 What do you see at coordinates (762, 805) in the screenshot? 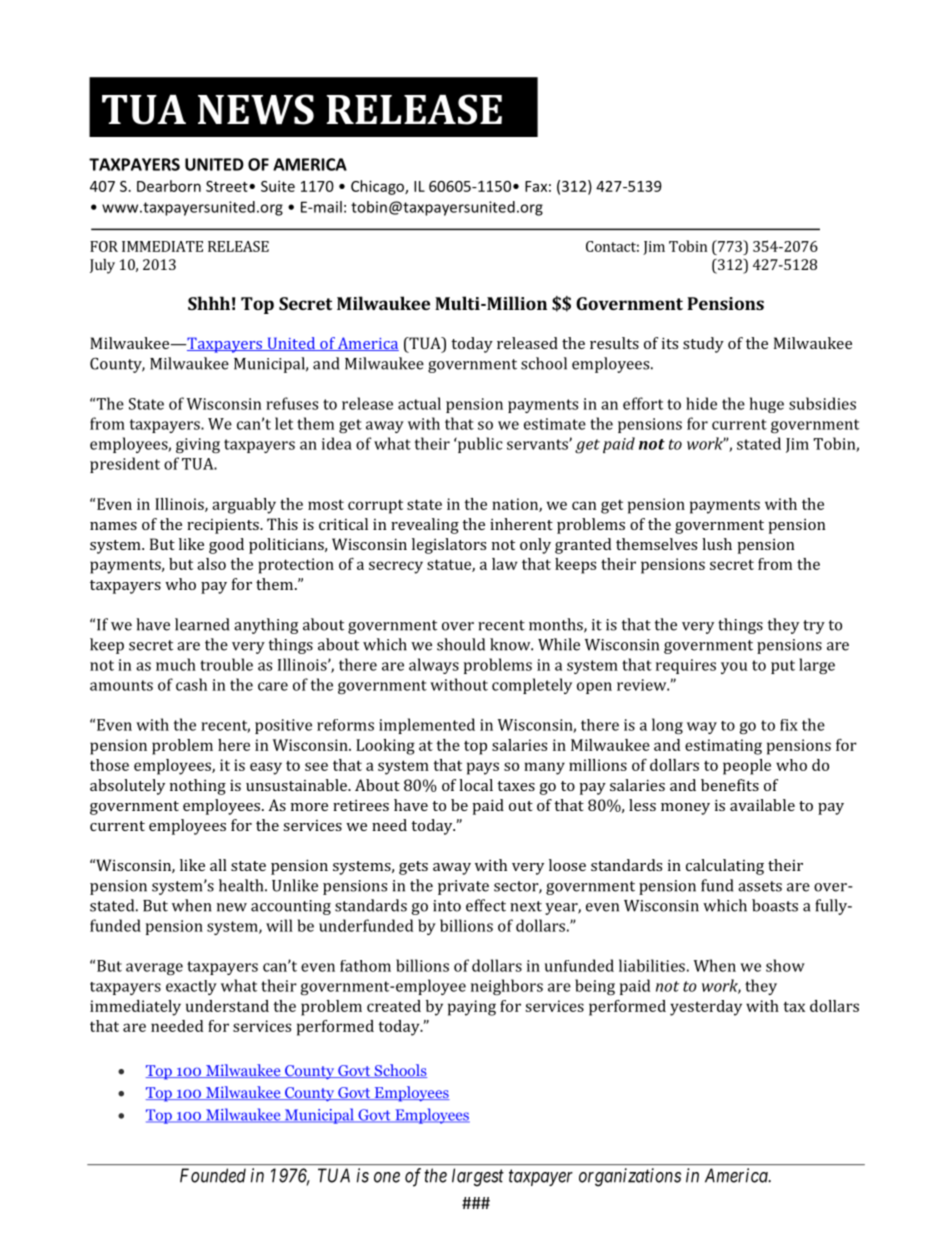
I see `available` at bounding box center [762, 805].
